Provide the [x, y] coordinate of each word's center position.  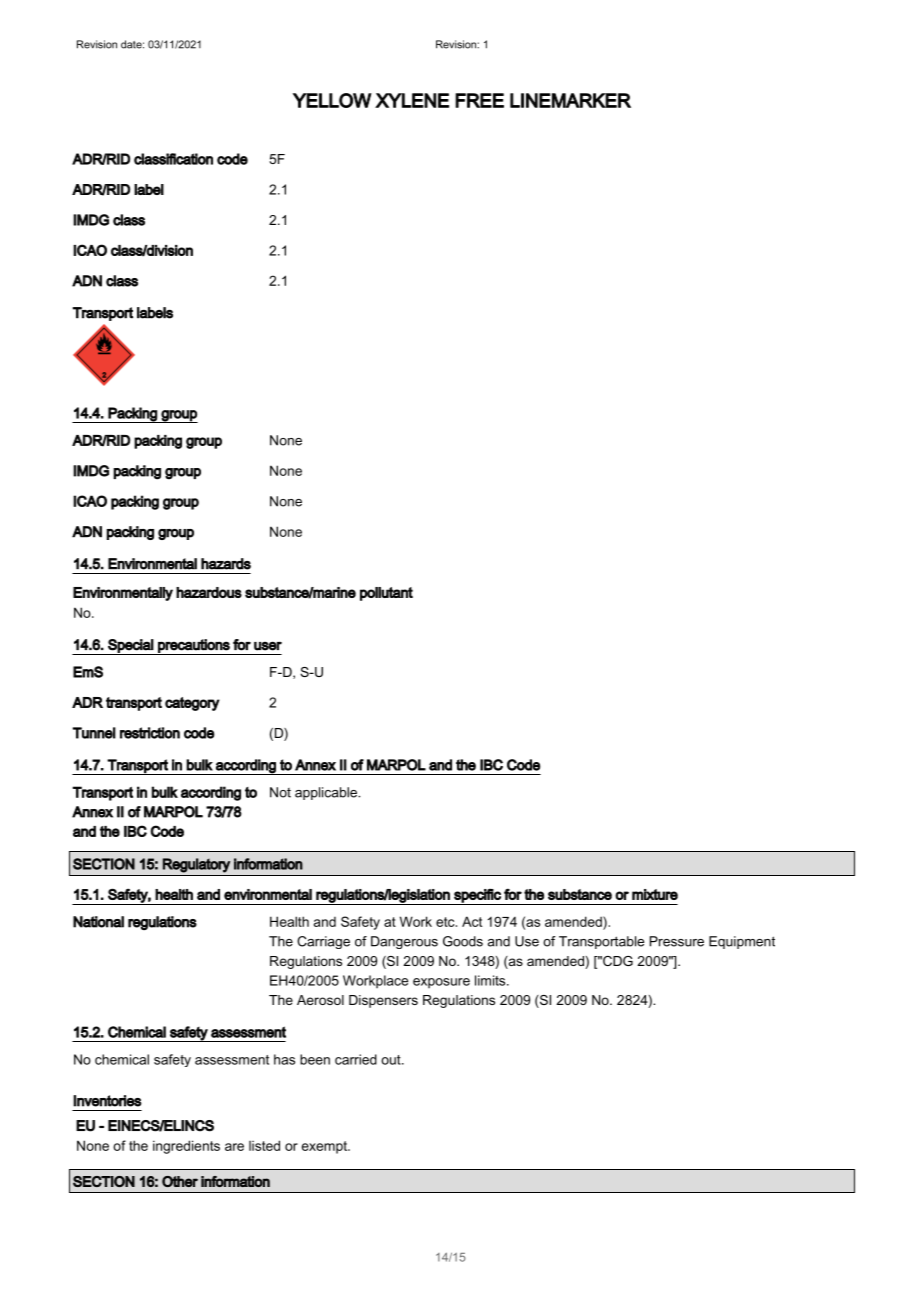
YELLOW [332, 100]
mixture [655, 894]
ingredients [186, 1147]
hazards [226, 564]
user [268, 646]
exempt [325, 1147]
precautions [194, 647]
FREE [479, 100]
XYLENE [412, 100]
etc [446, 922]
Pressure [677, 941]
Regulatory [196, 865]
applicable [327, 793]
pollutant [386, 594]
